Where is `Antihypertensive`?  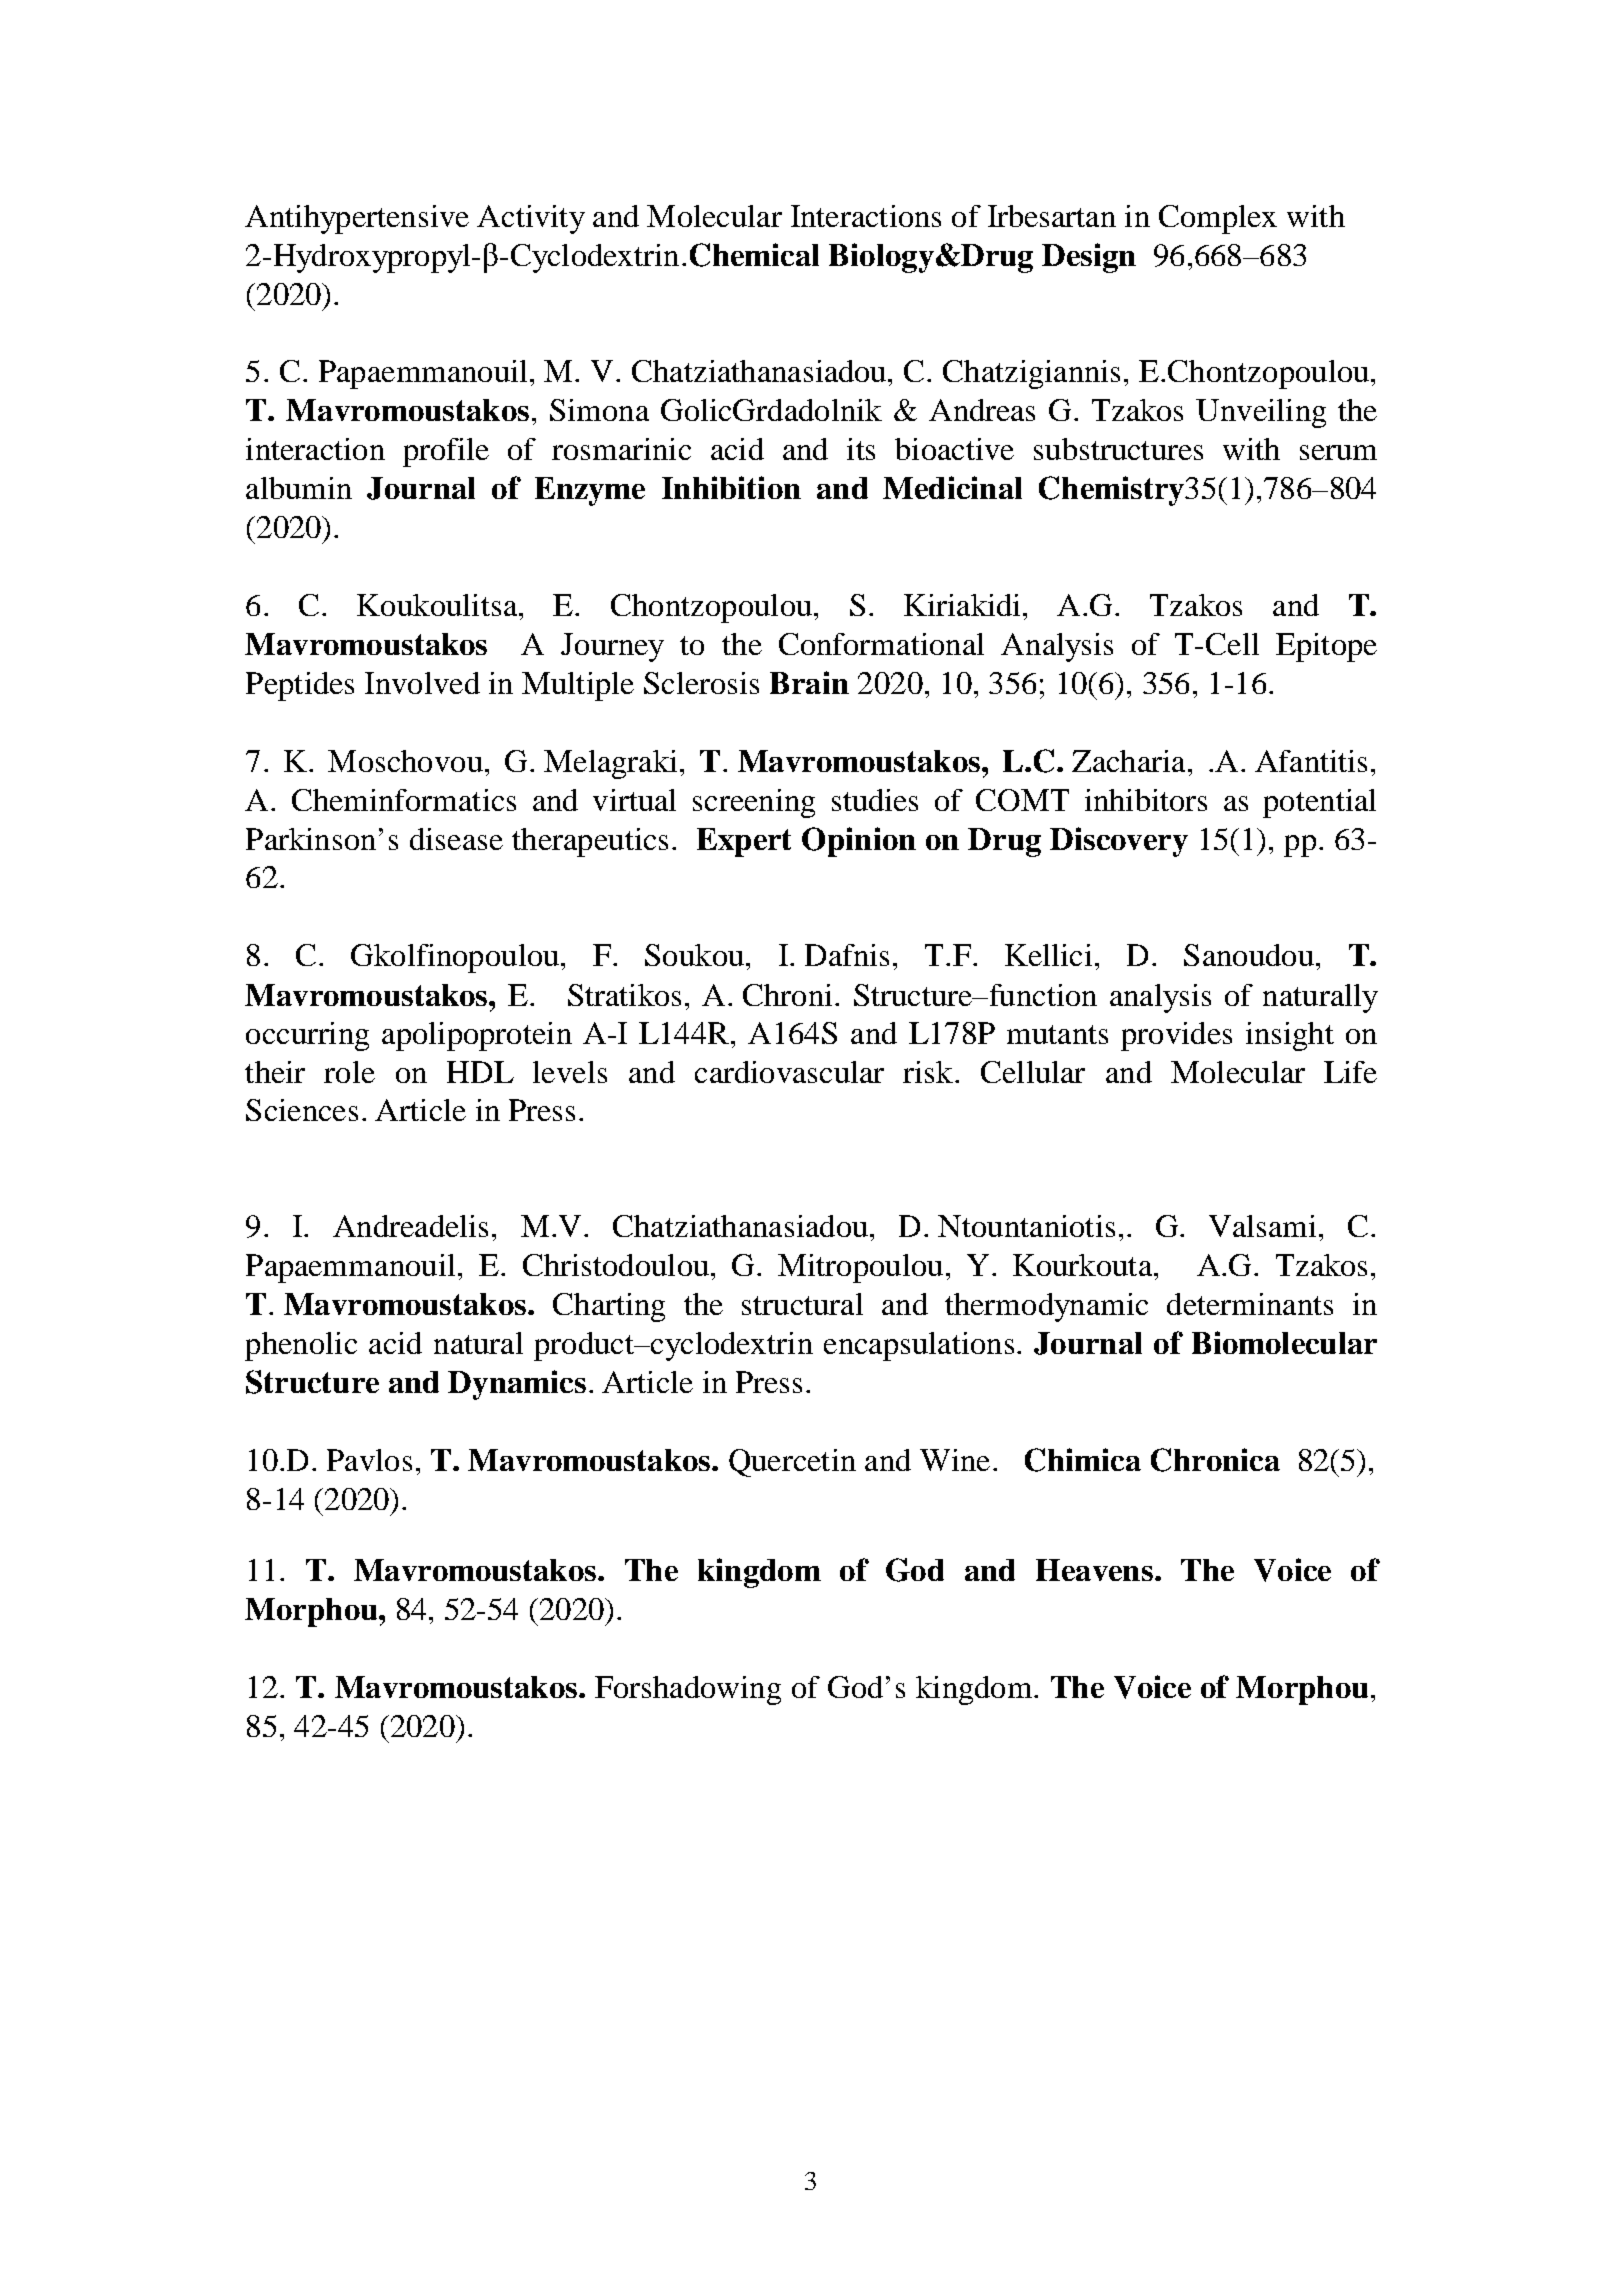 Antihypertensive is located at coordinates (357, 219).
